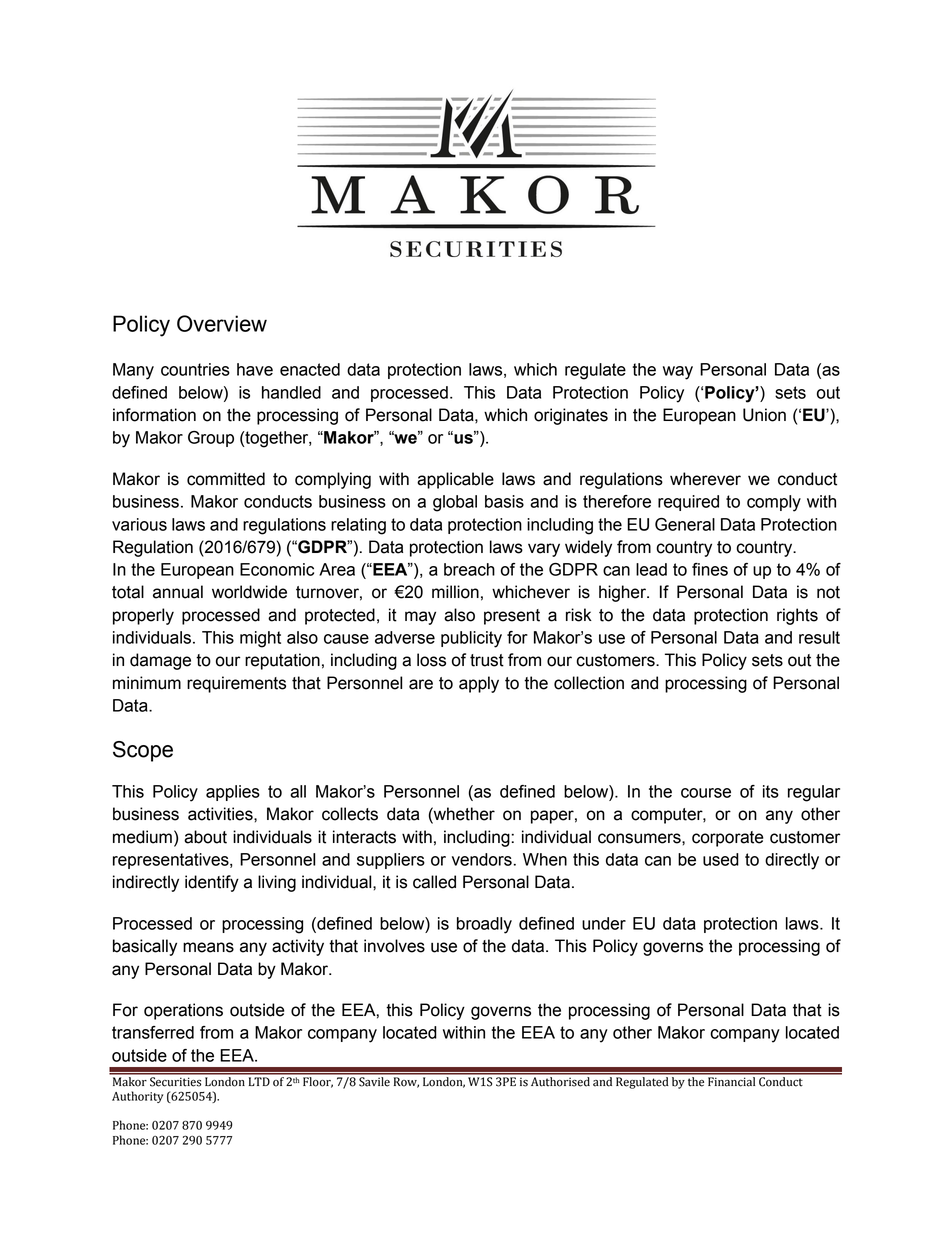 This screenshot has height=1233, width=952. Describe the element at coordinates (678, 373) in the screenshot. I see `way` at that location.
